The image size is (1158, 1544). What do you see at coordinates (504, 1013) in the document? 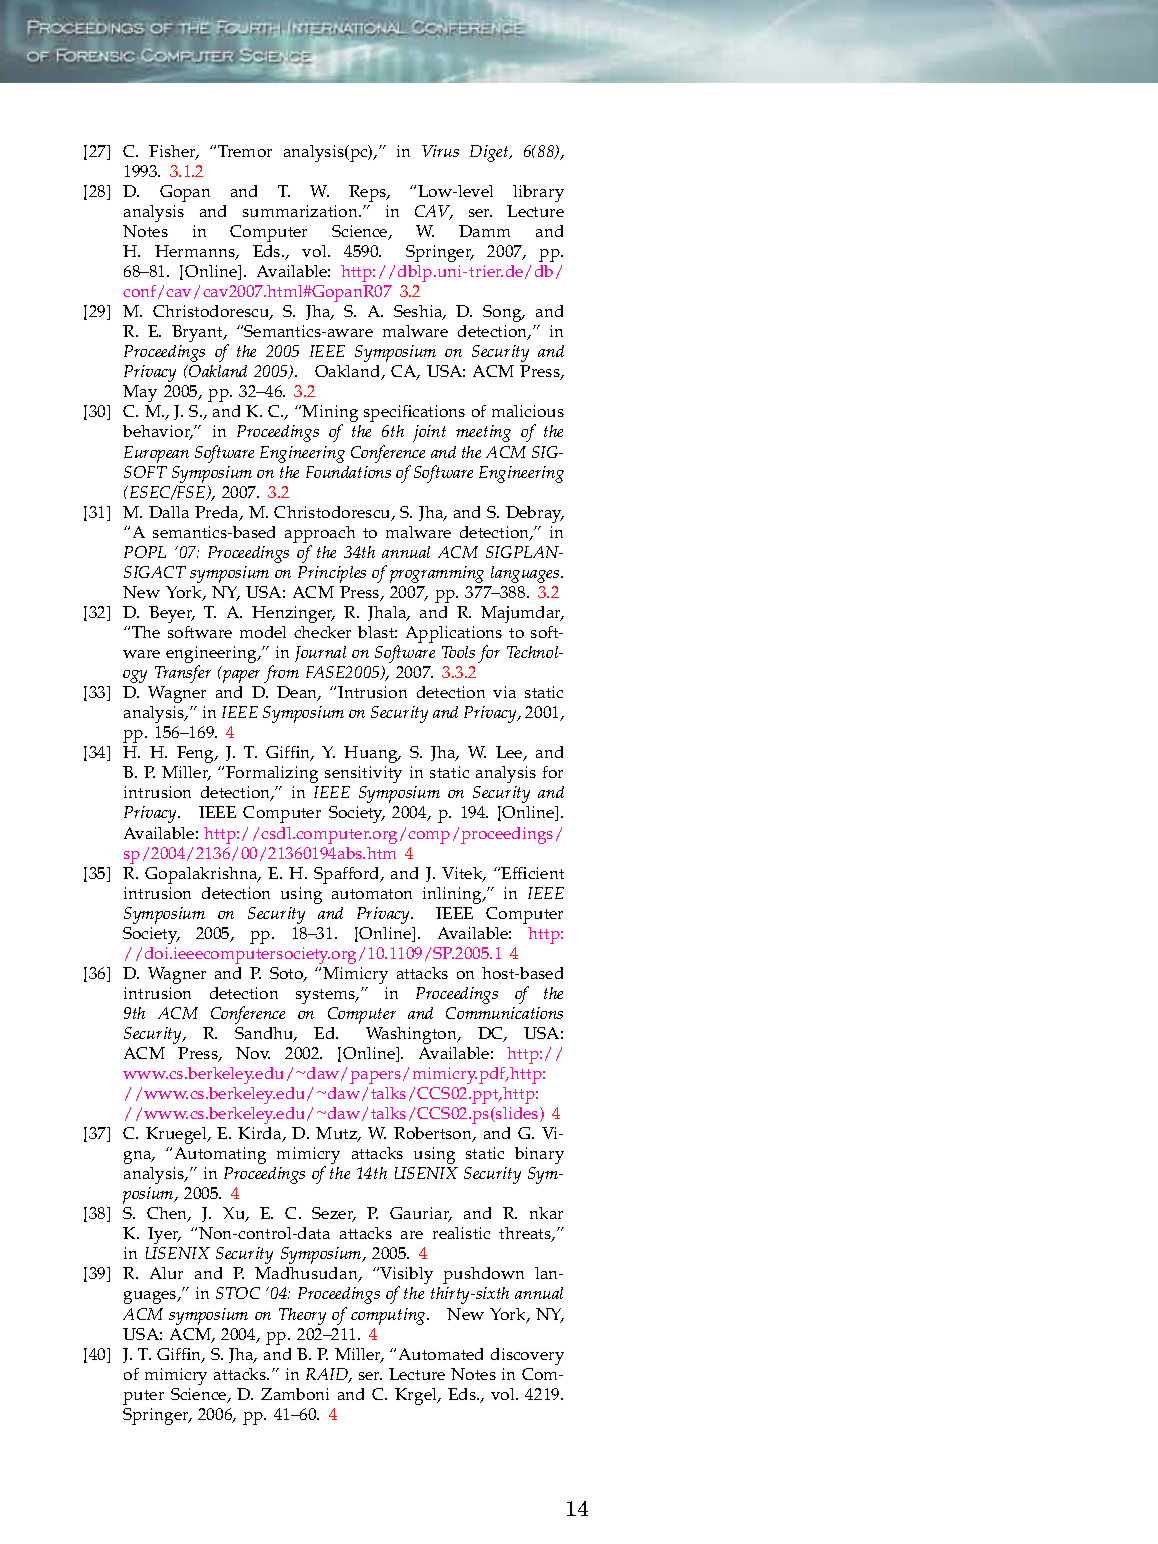
I see `Communications` at bounding box center [504, 1013].
